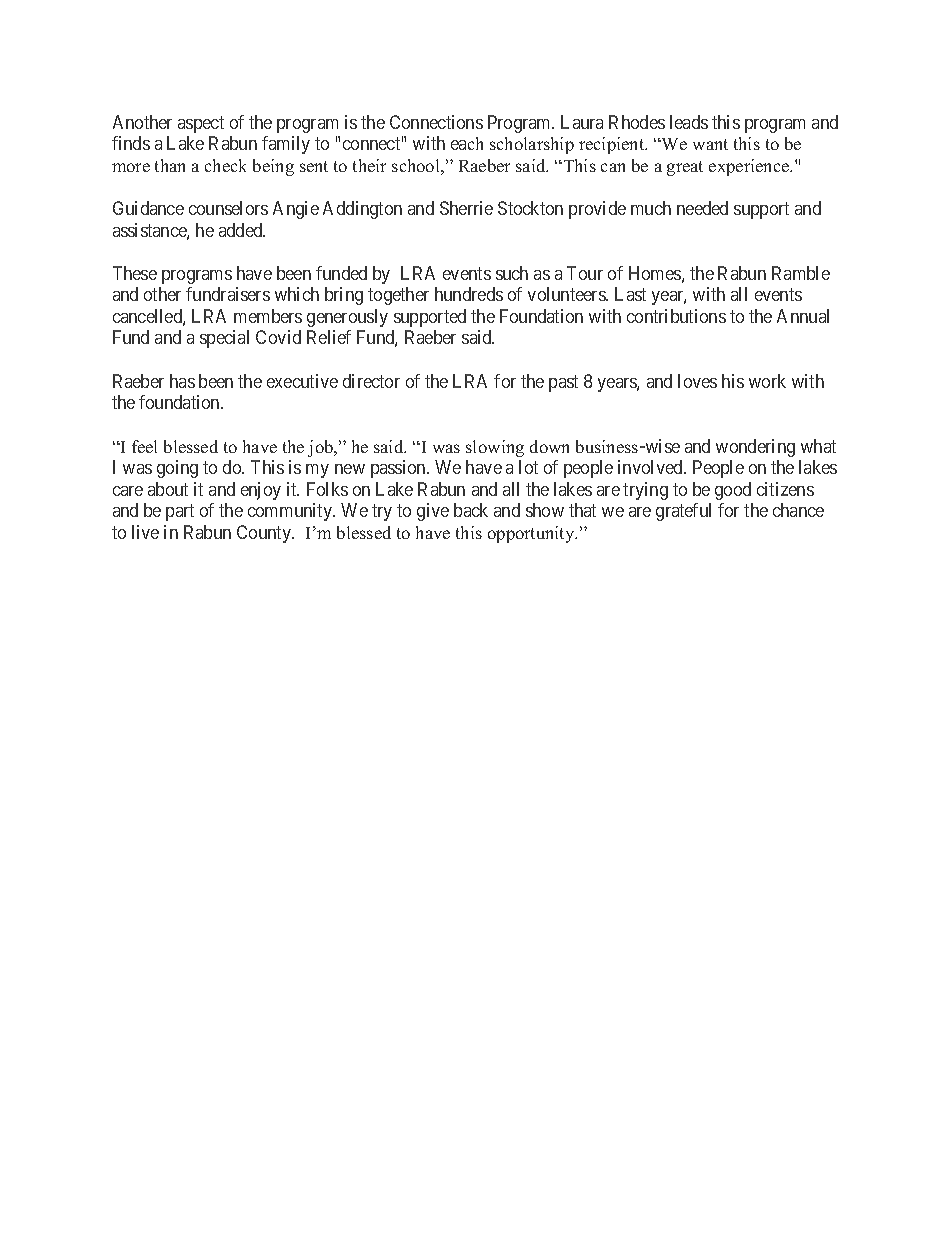 The image size is (952, 1233). I want to click on aspect, so click(201, 124).
